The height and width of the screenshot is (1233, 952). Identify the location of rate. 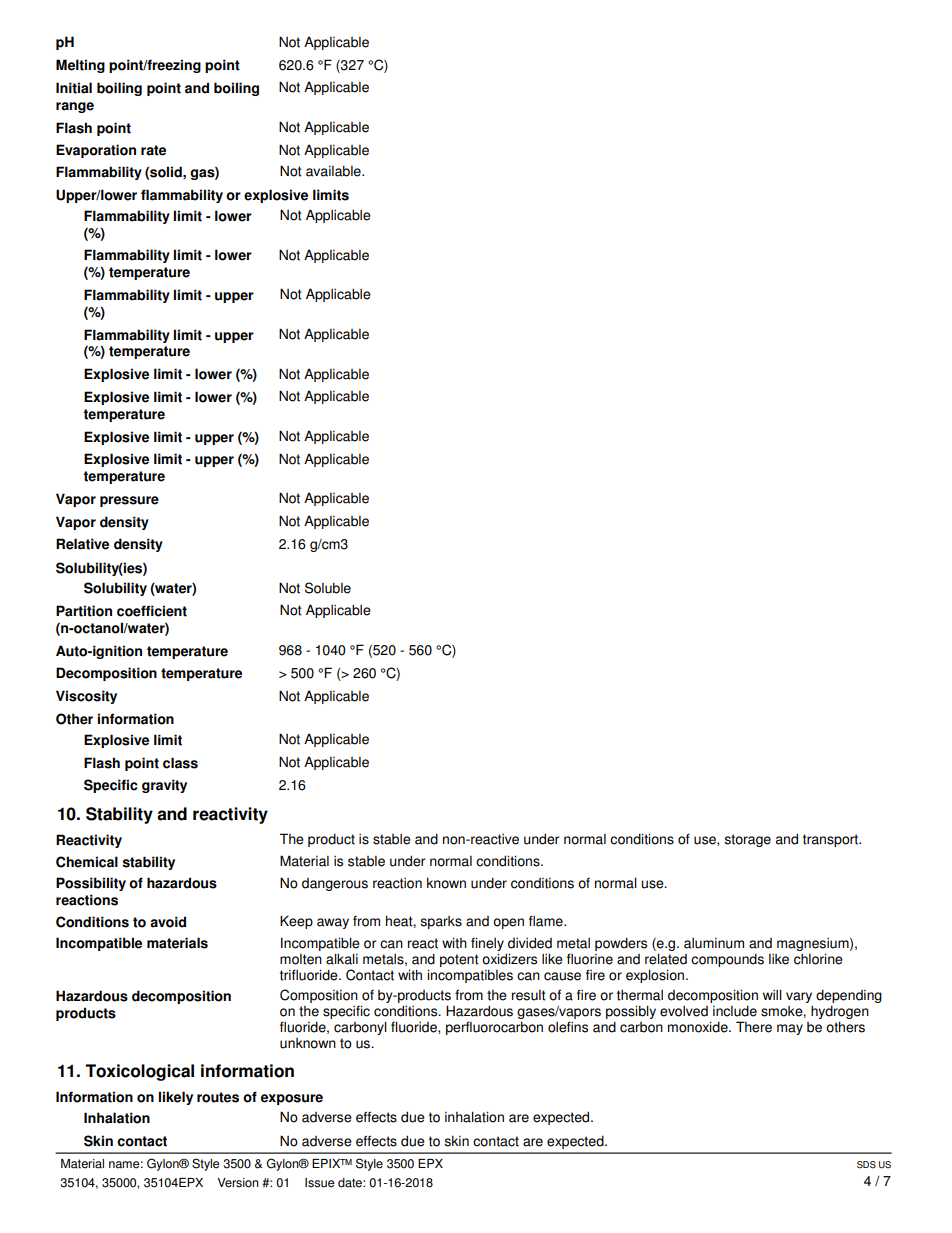
(153, 150).
